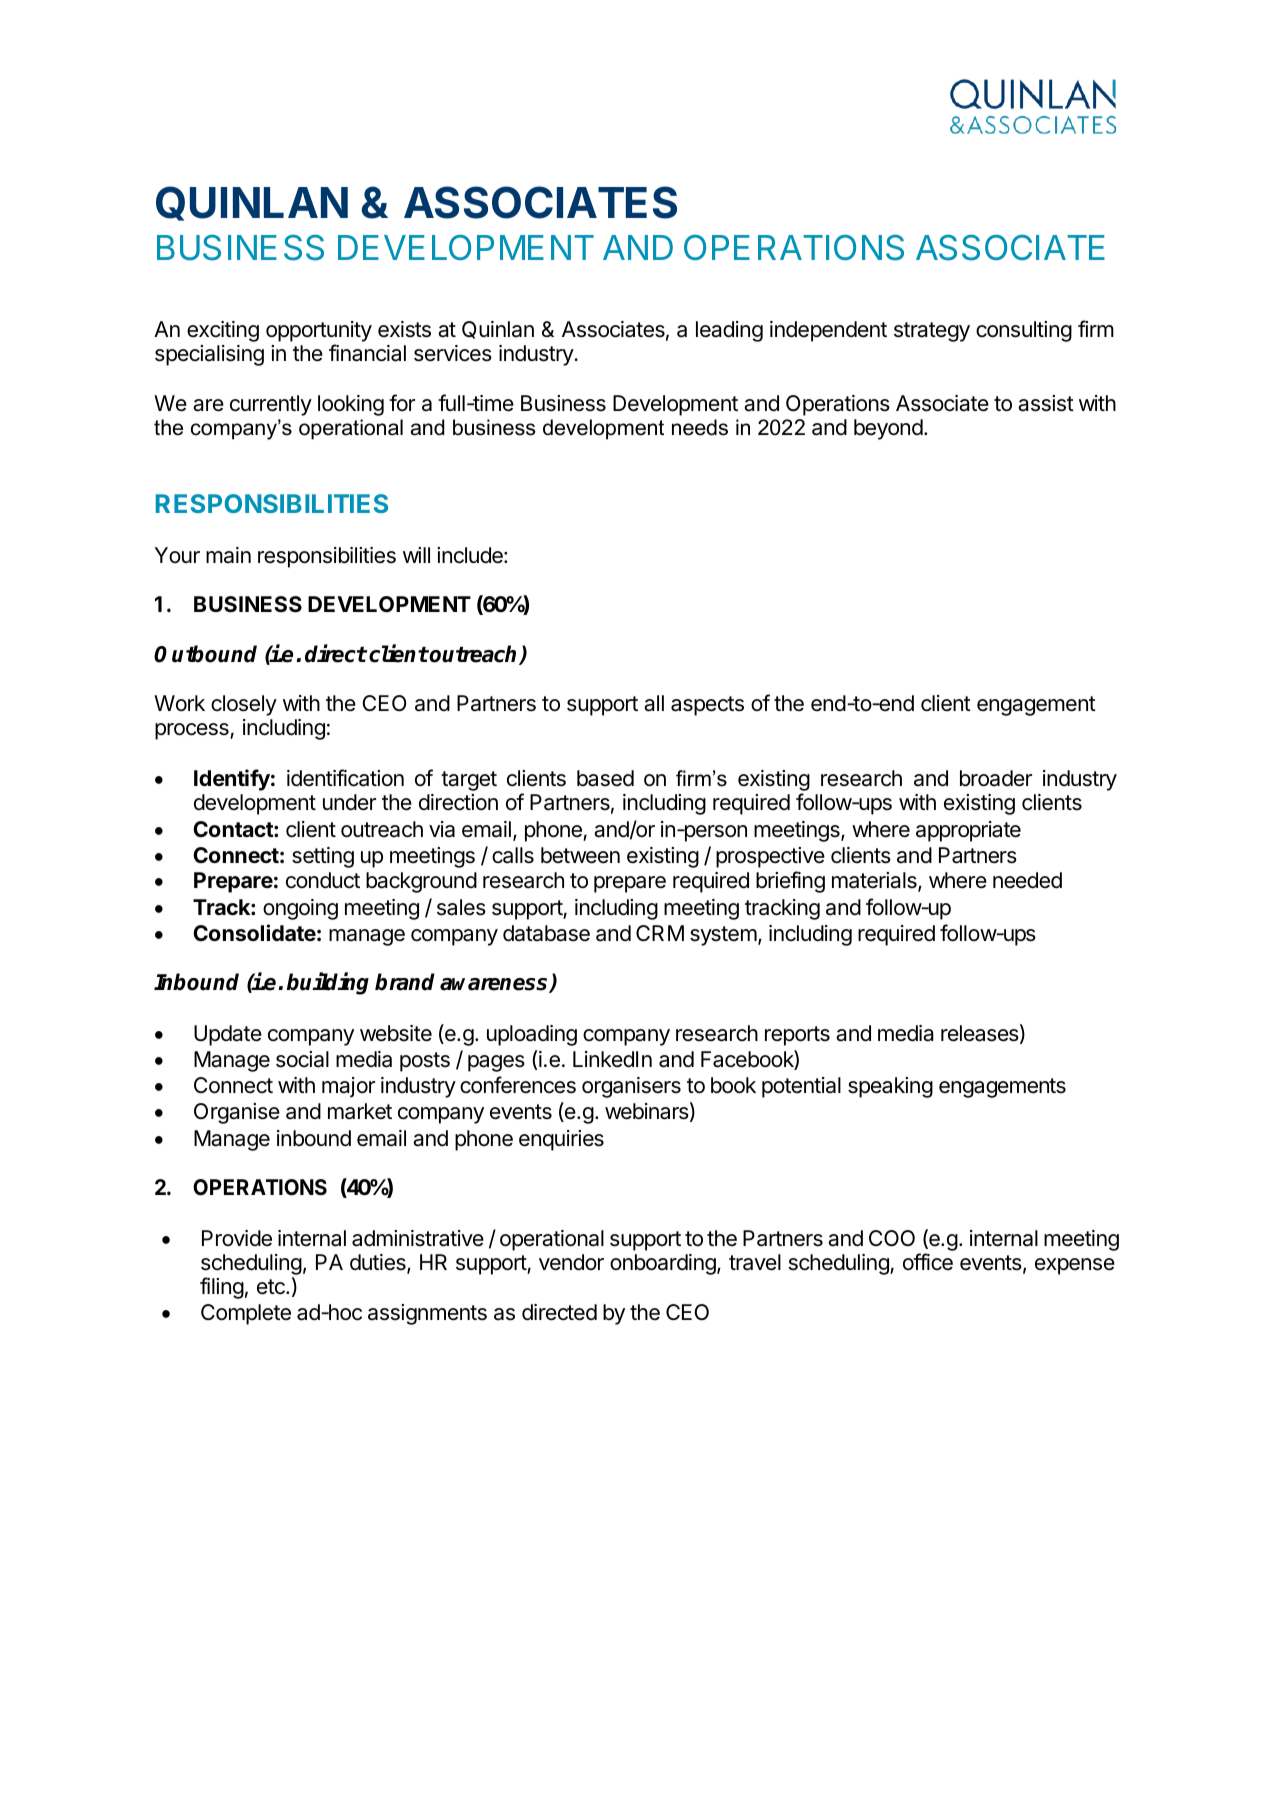 Image resolution: width=1274 pixels, height=1803 pixels. I want to click on strategy, so click(932, 332).
